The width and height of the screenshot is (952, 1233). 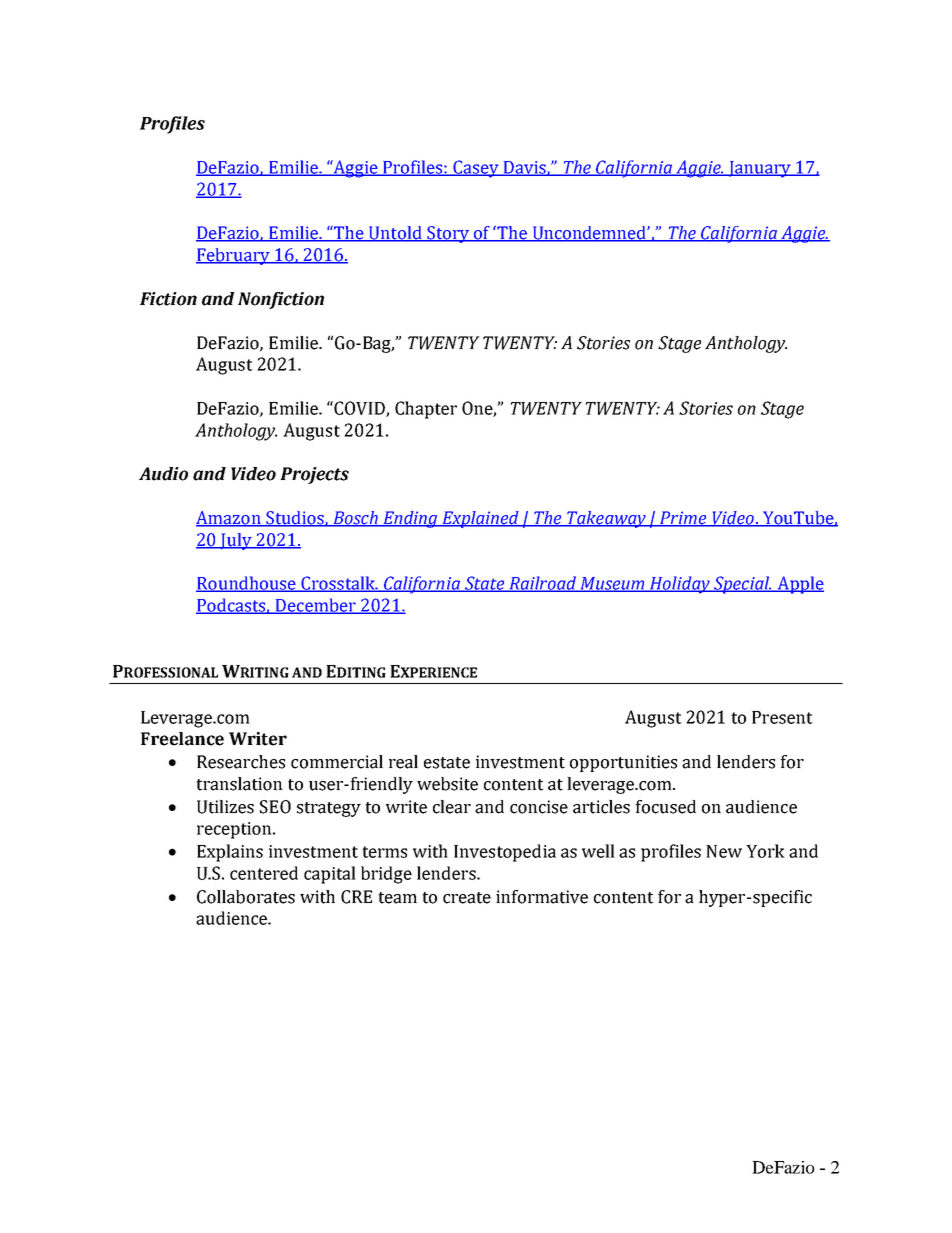 I want to click on Railroad, so click(x=543, y=584).
